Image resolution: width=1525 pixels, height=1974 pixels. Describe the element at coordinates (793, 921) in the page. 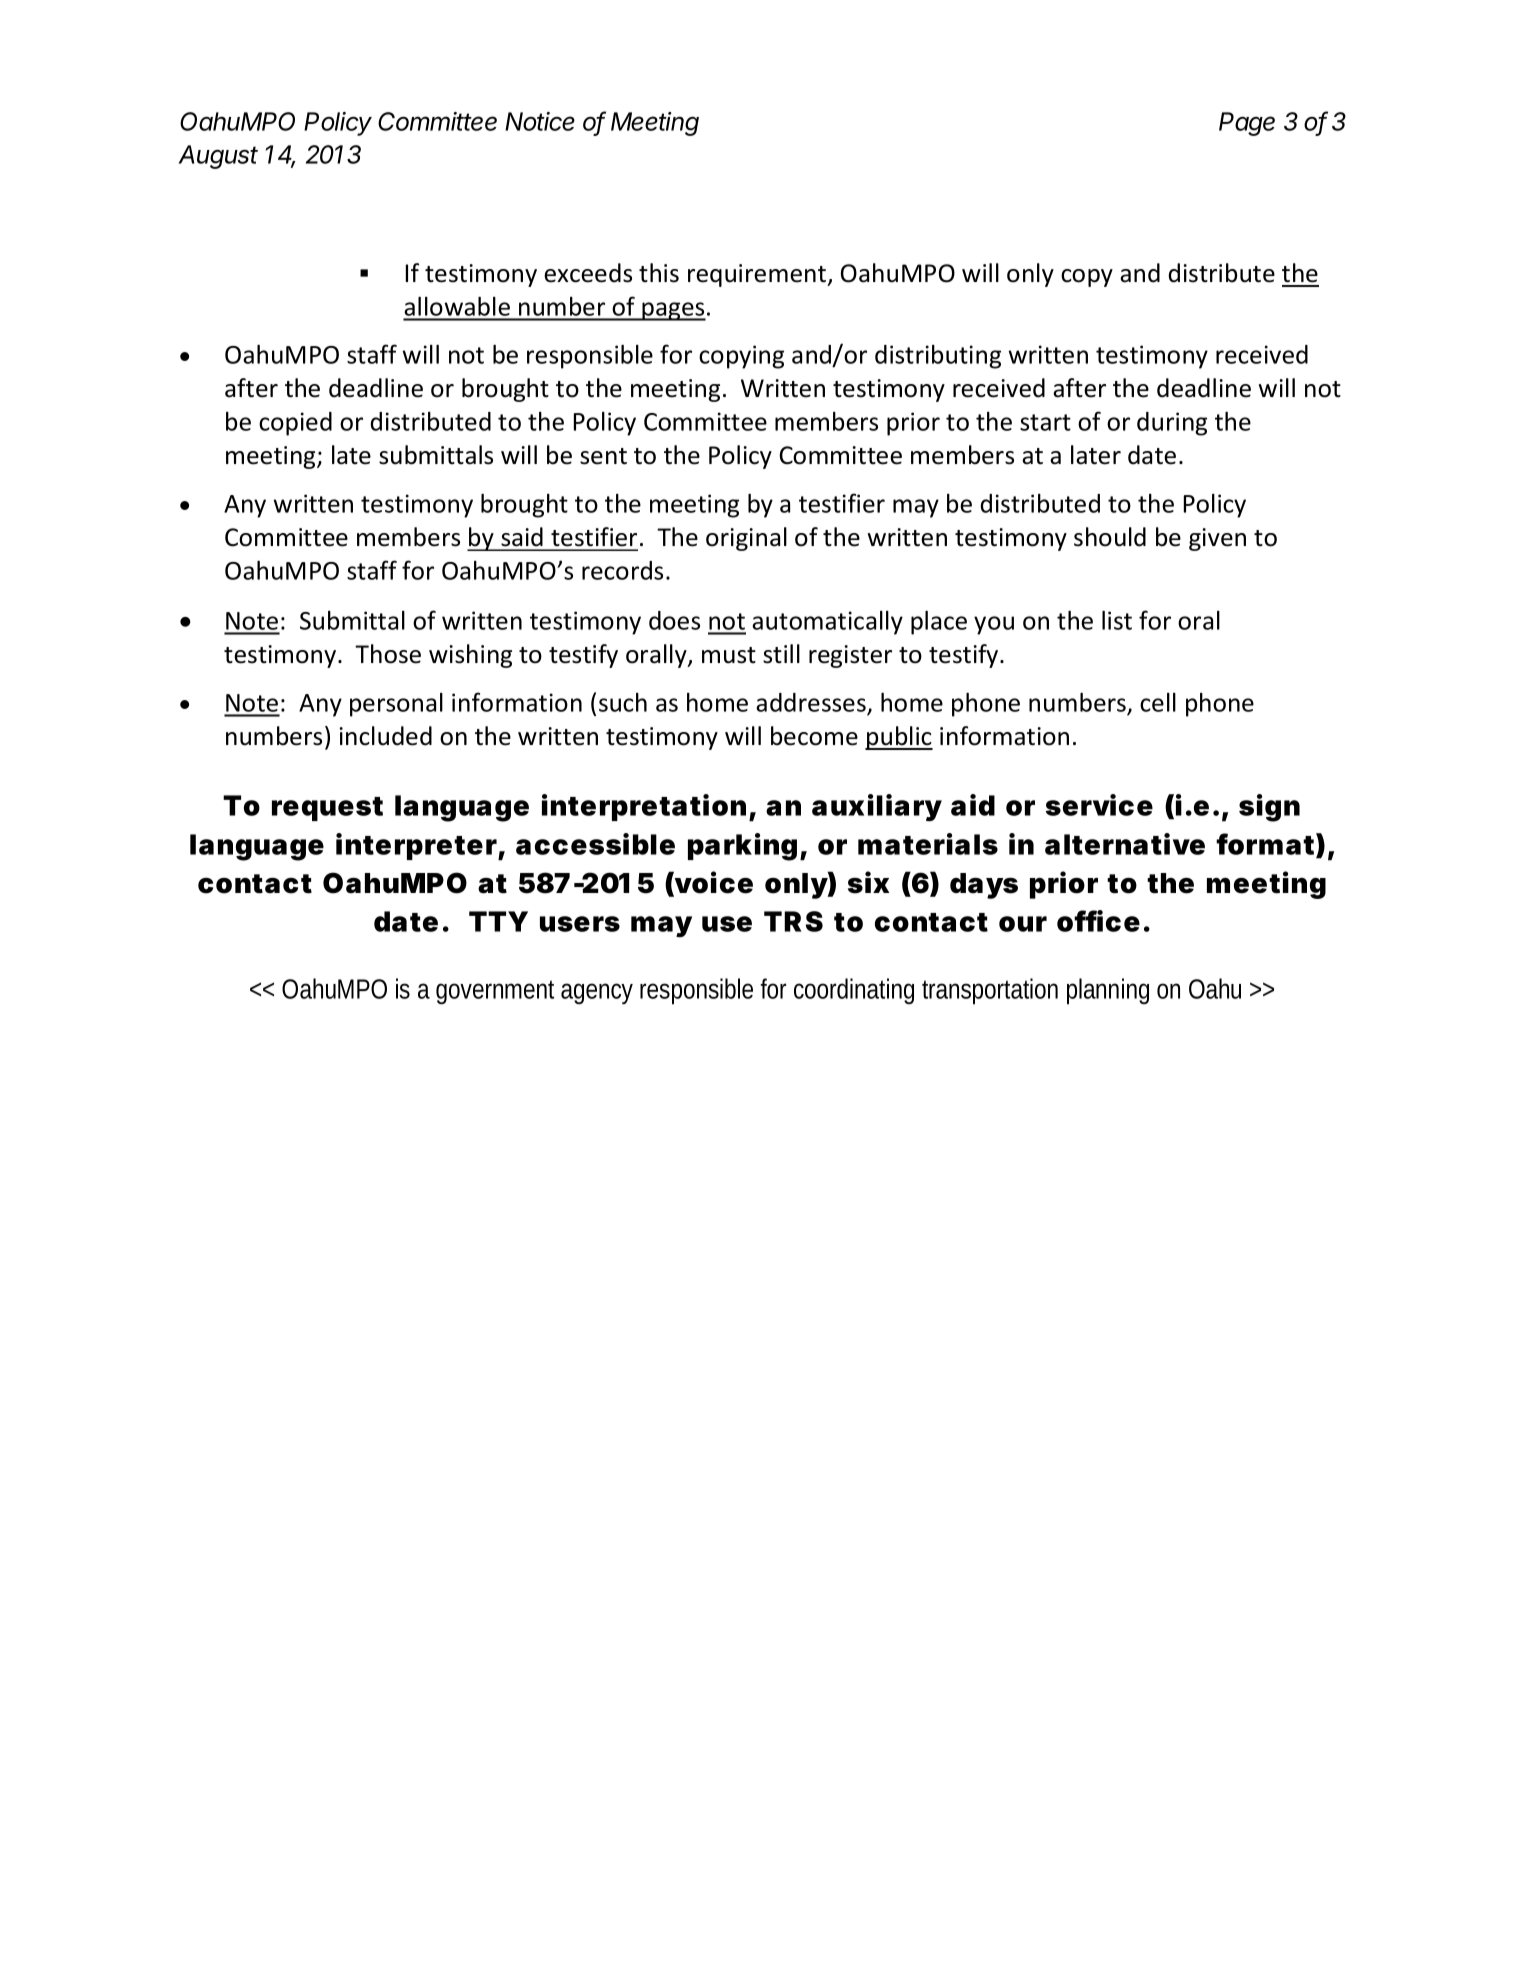

I see `TRS` at that location.
